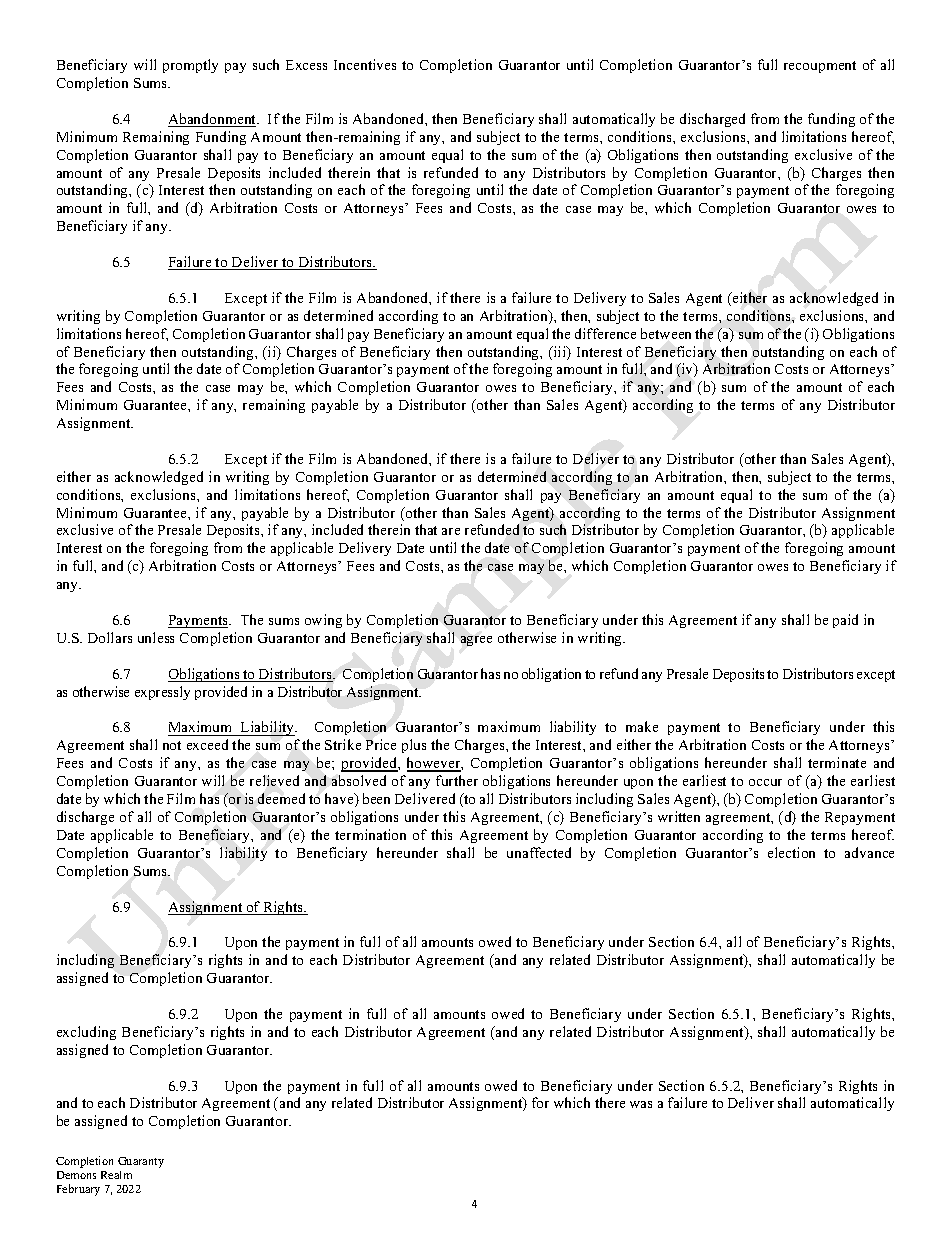 The image size is (952, 1233). What do you see at coordinates (845, 621) in the screenshot?
I see `paid` at bounding box center [845, 621].
